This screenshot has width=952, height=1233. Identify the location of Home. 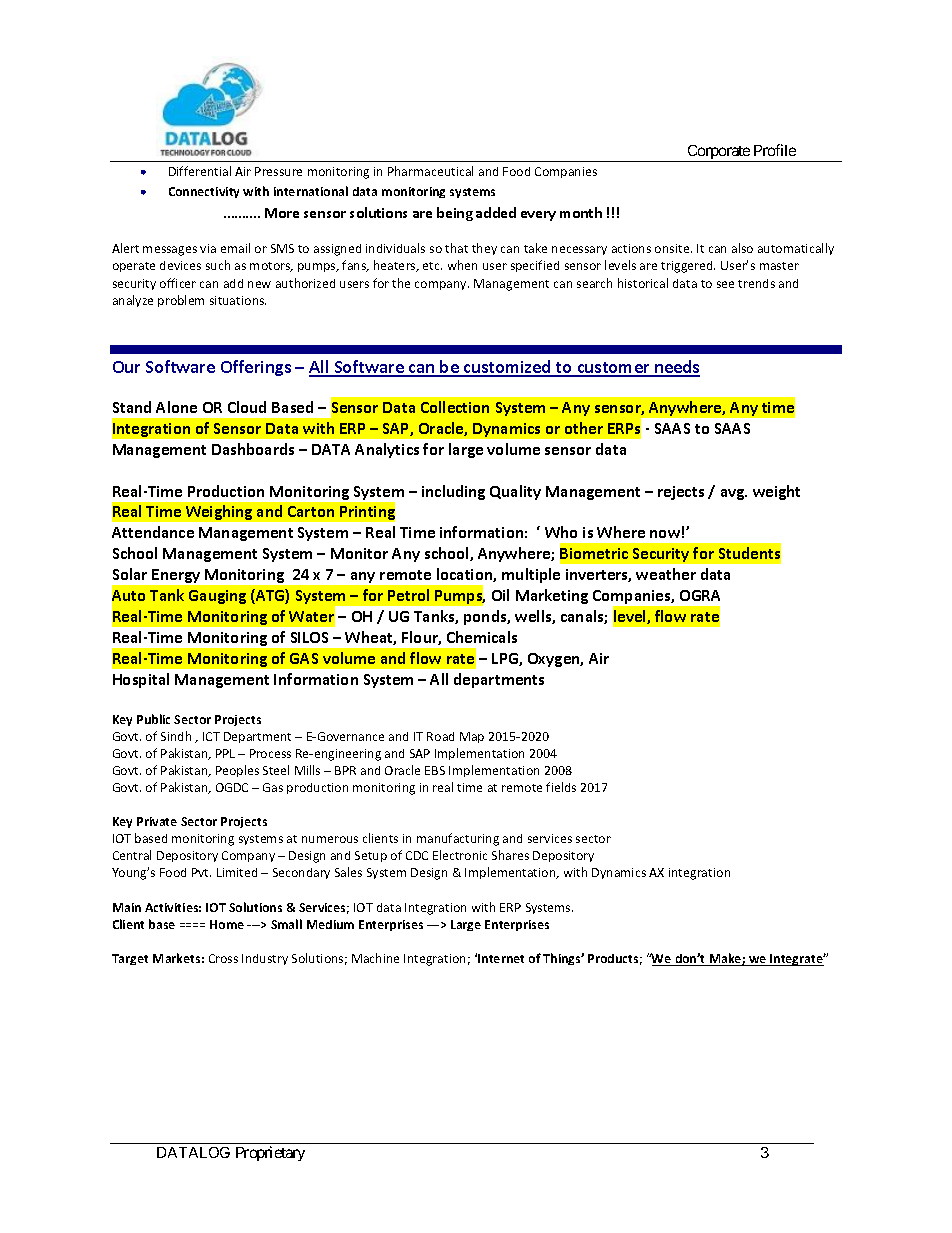
(227, 924).
